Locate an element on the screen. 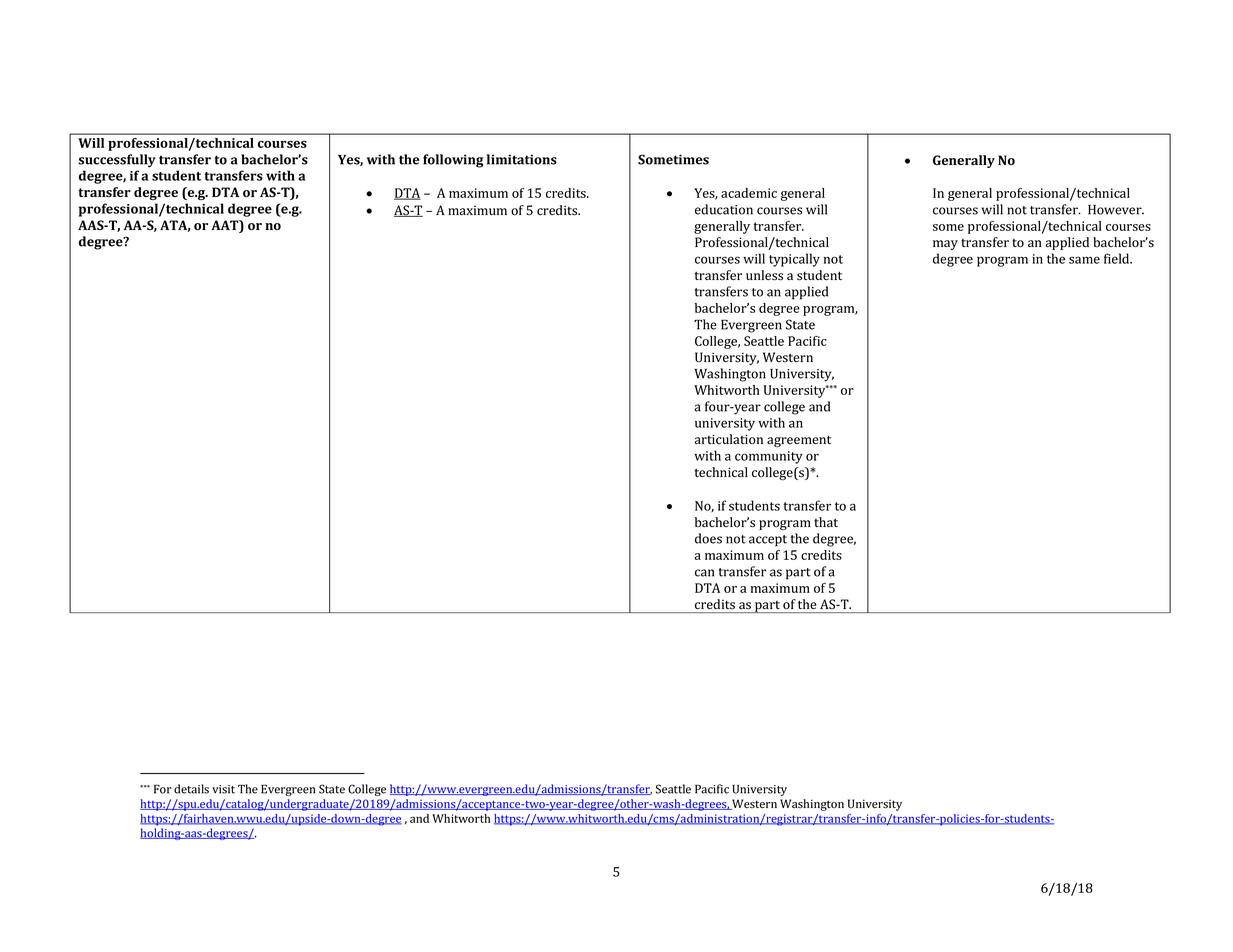  successfully is located at coordinates (117, 161).
